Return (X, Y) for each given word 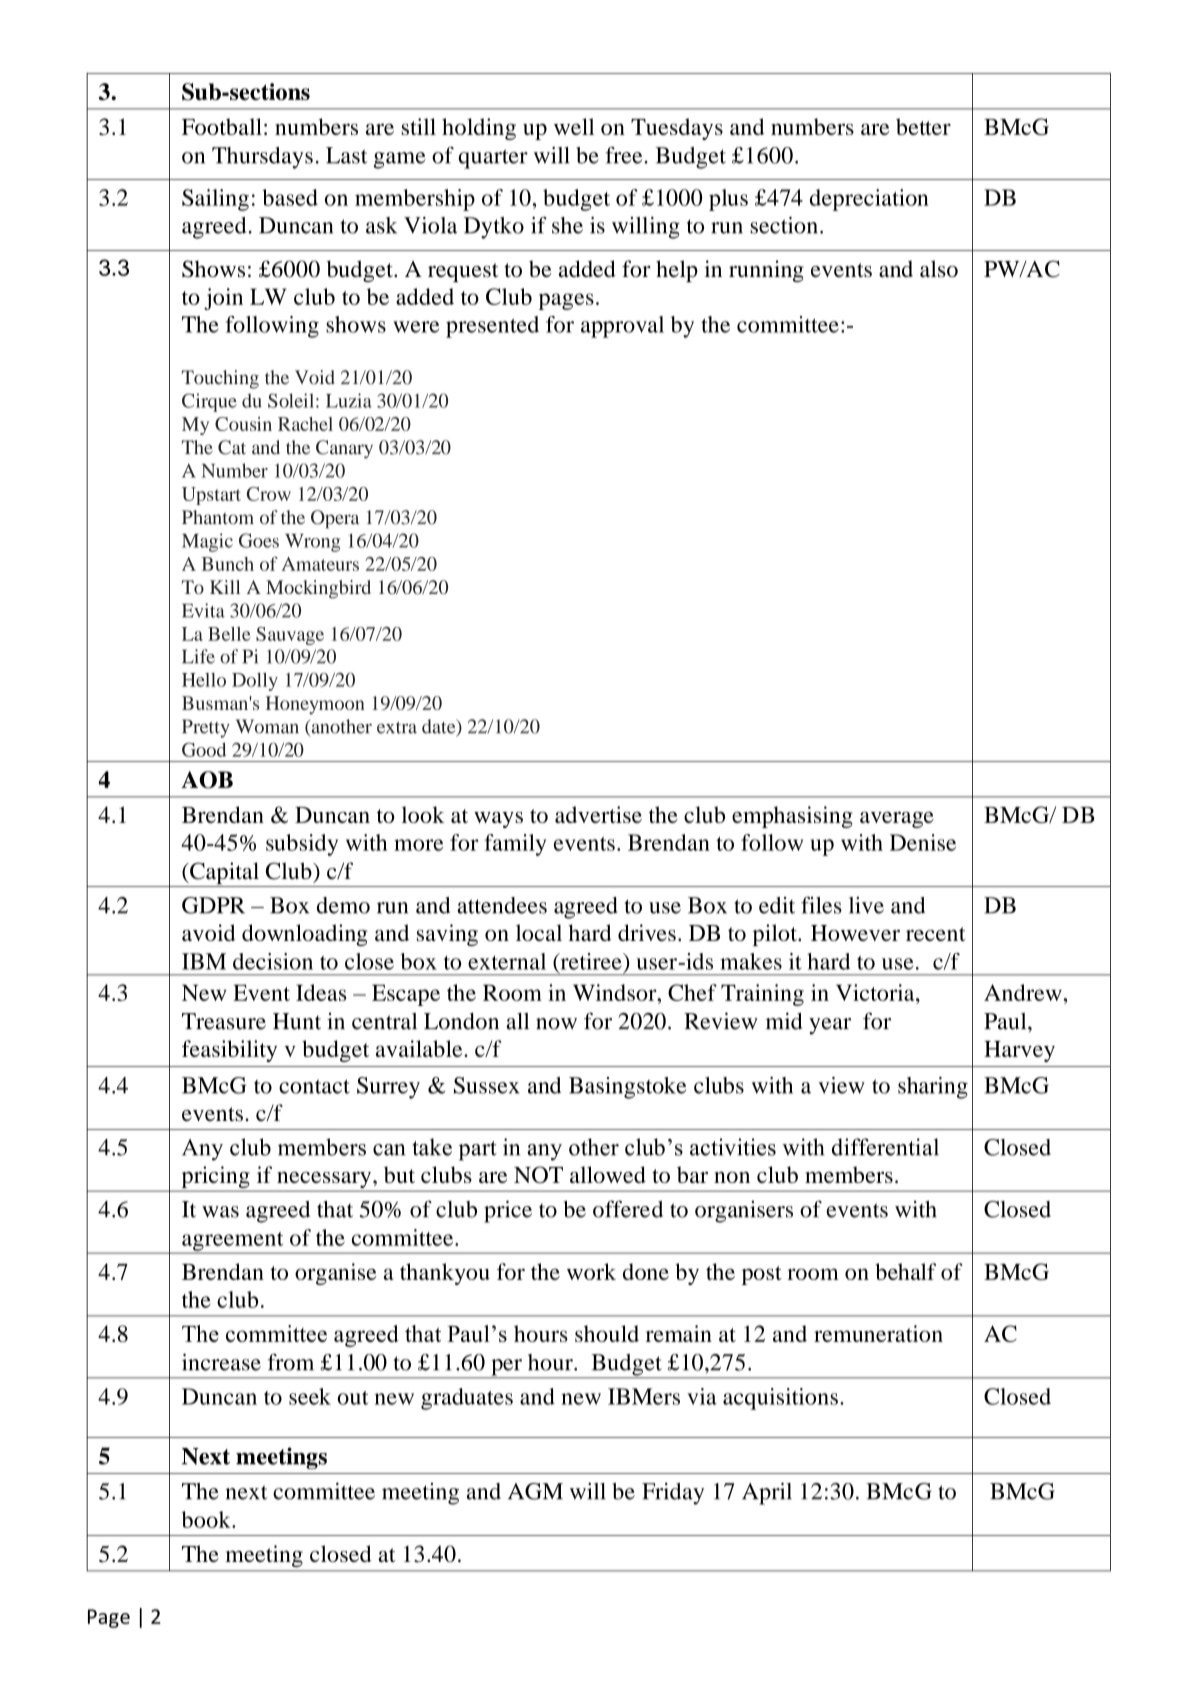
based (290, 197)
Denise (923, 842)
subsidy (302, 845)
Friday (673, 1494)
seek (310, 1396)
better (923, 126)
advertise (598, 814)
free (625, 155)
